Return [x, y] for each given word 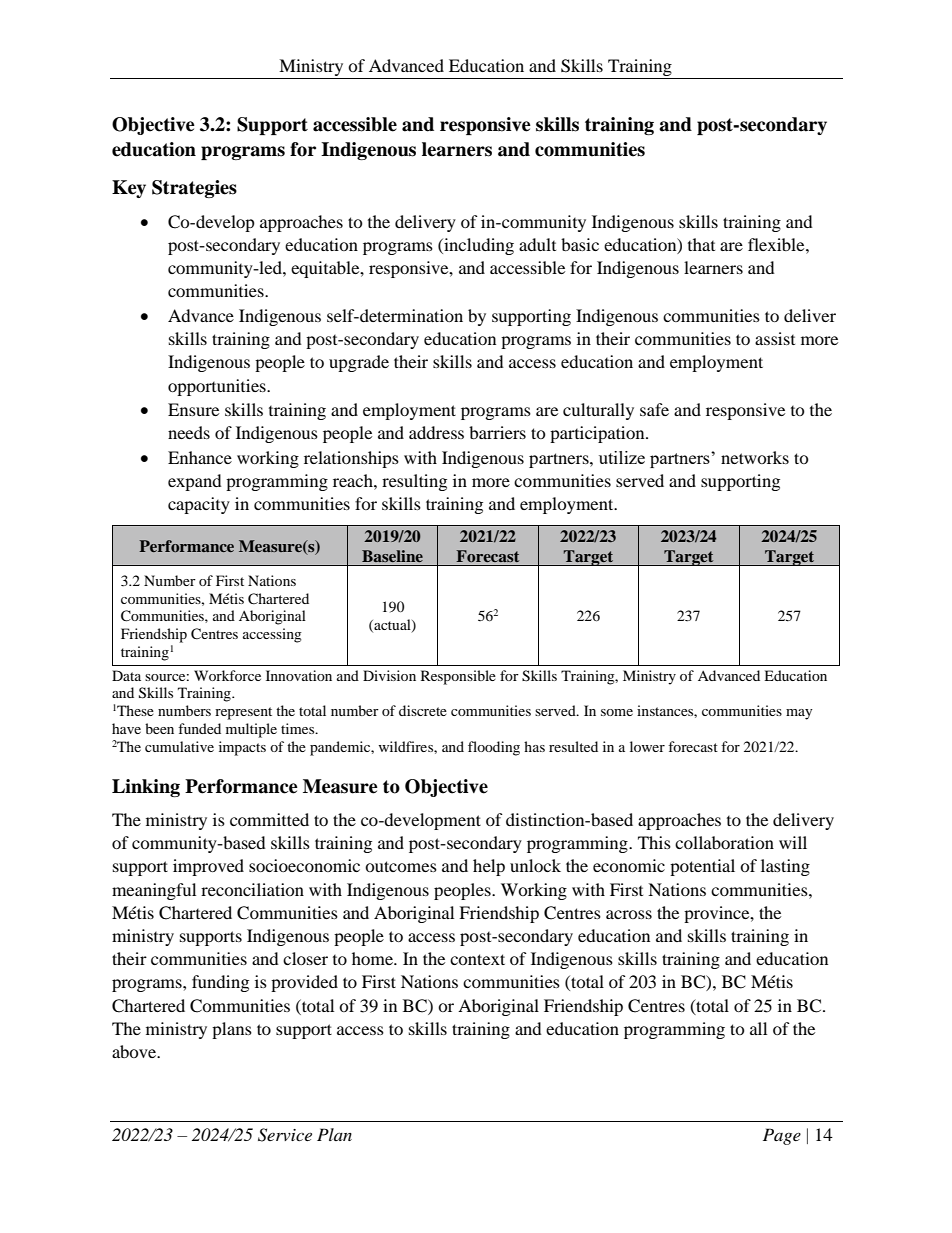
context [477, 959]
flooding [494, 748]
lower [647, 746]
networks [755, 457]
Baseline [392, 556]
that [701, 244]
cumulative [179, 746]
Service [285, 1135]
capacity [199, 505]
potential [702, 867]
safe [654, 409]
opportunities [218, 387]
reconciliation [252, 889]
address [436, 432]
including [478, 246]
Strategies [194, 189]
